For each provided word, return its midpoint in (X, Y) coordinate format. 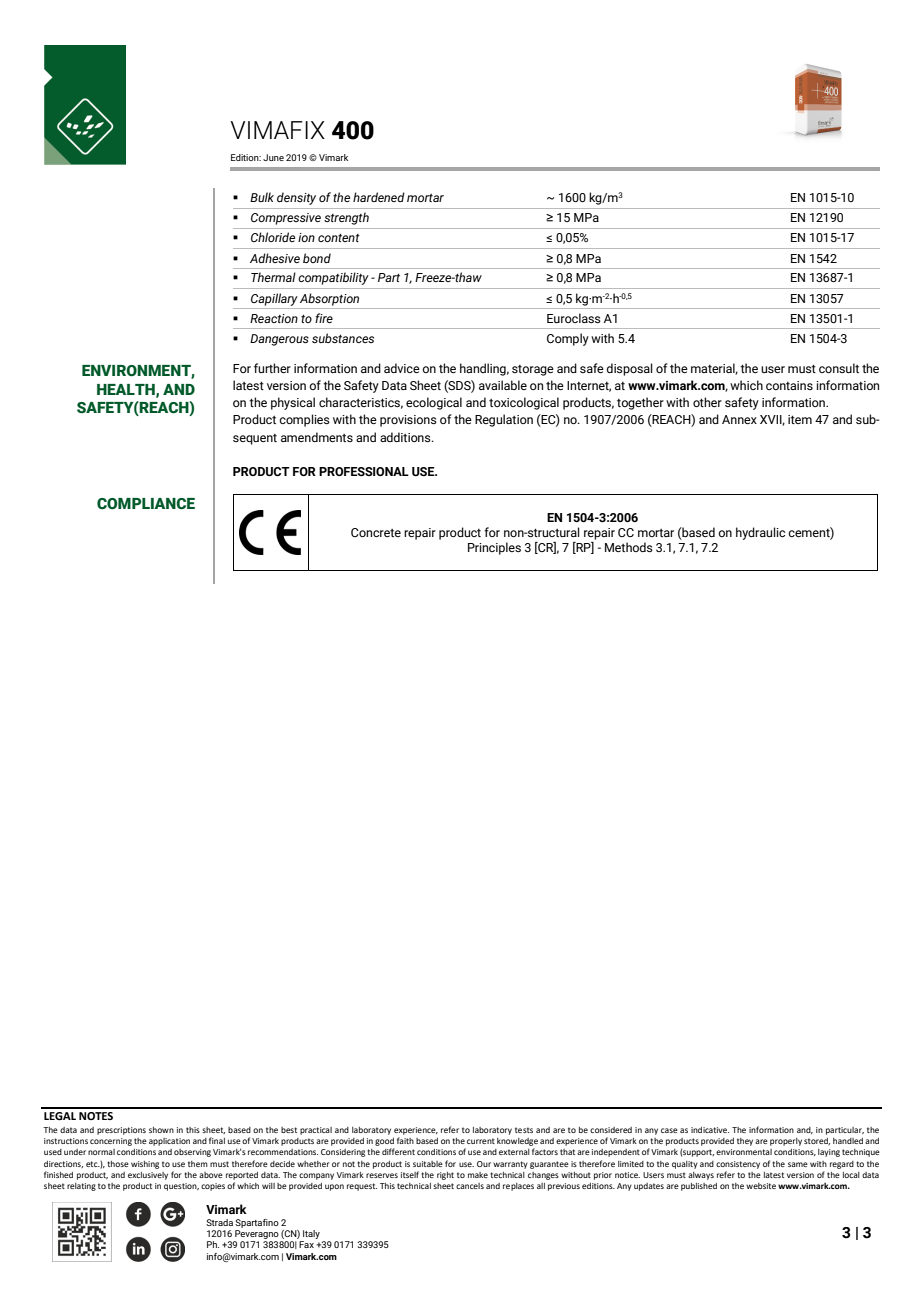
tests (524, 1130)
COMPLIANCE (146, 504)
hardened (379, 197)
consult (839, 368)
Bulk (262, 197)
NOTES (96, 1116)
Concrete (376, 532)
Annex (739, 419)
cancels (470, 1186)
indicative (710, 1130)
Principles (494, 548)
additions (406, 437)
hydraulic (760, 533)
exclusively (148, 1176)
